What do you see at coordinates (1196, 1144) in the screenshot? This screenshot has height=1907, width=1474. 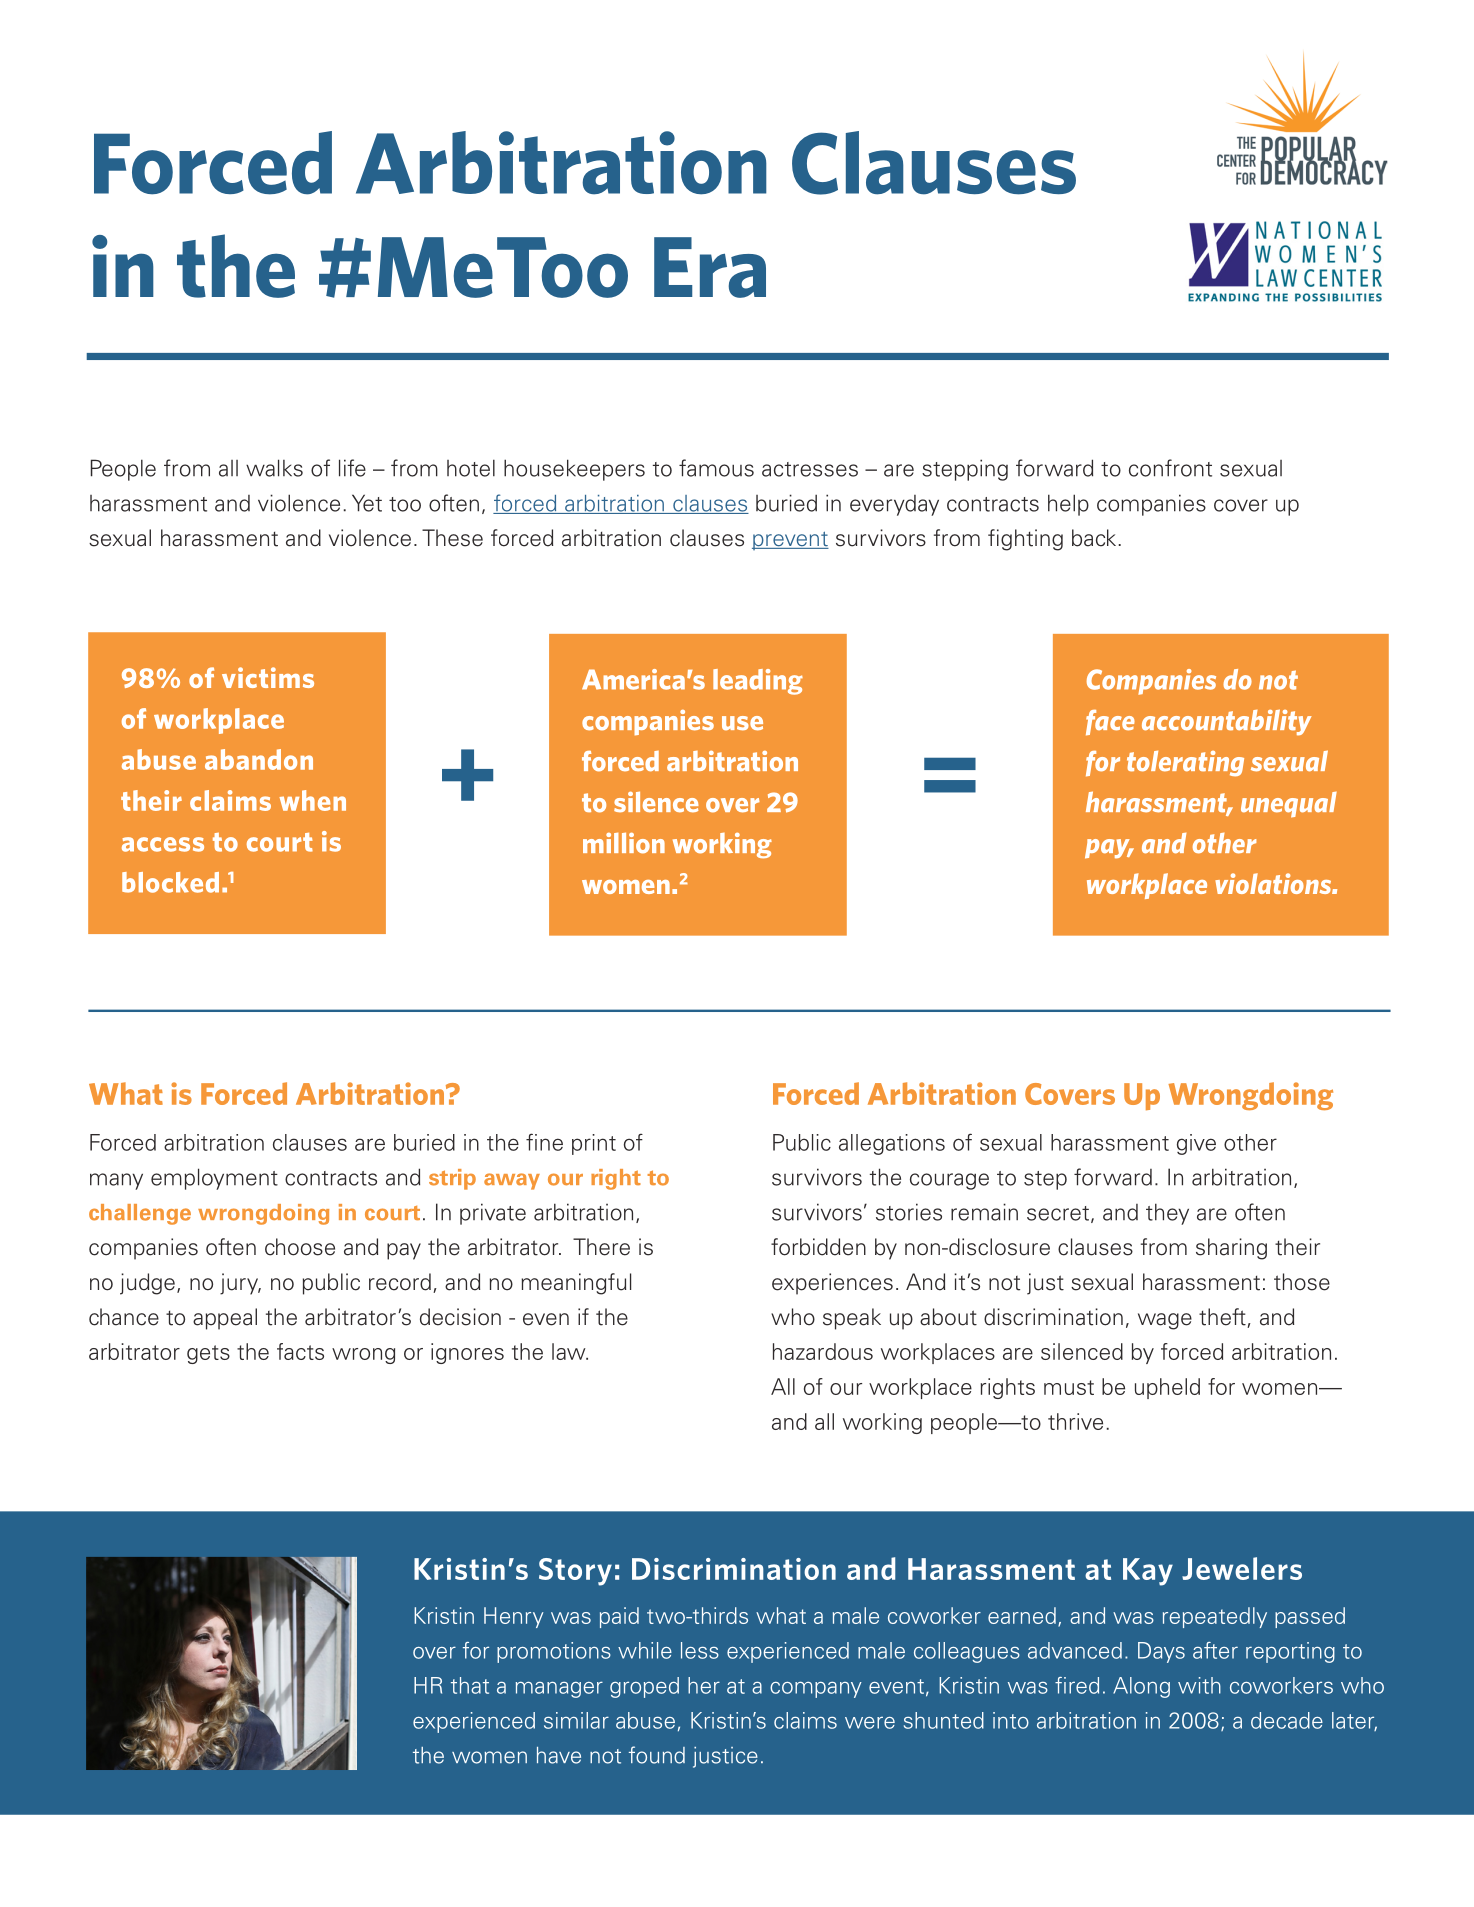 I see `give` at bounding box center [1196, 1144].
